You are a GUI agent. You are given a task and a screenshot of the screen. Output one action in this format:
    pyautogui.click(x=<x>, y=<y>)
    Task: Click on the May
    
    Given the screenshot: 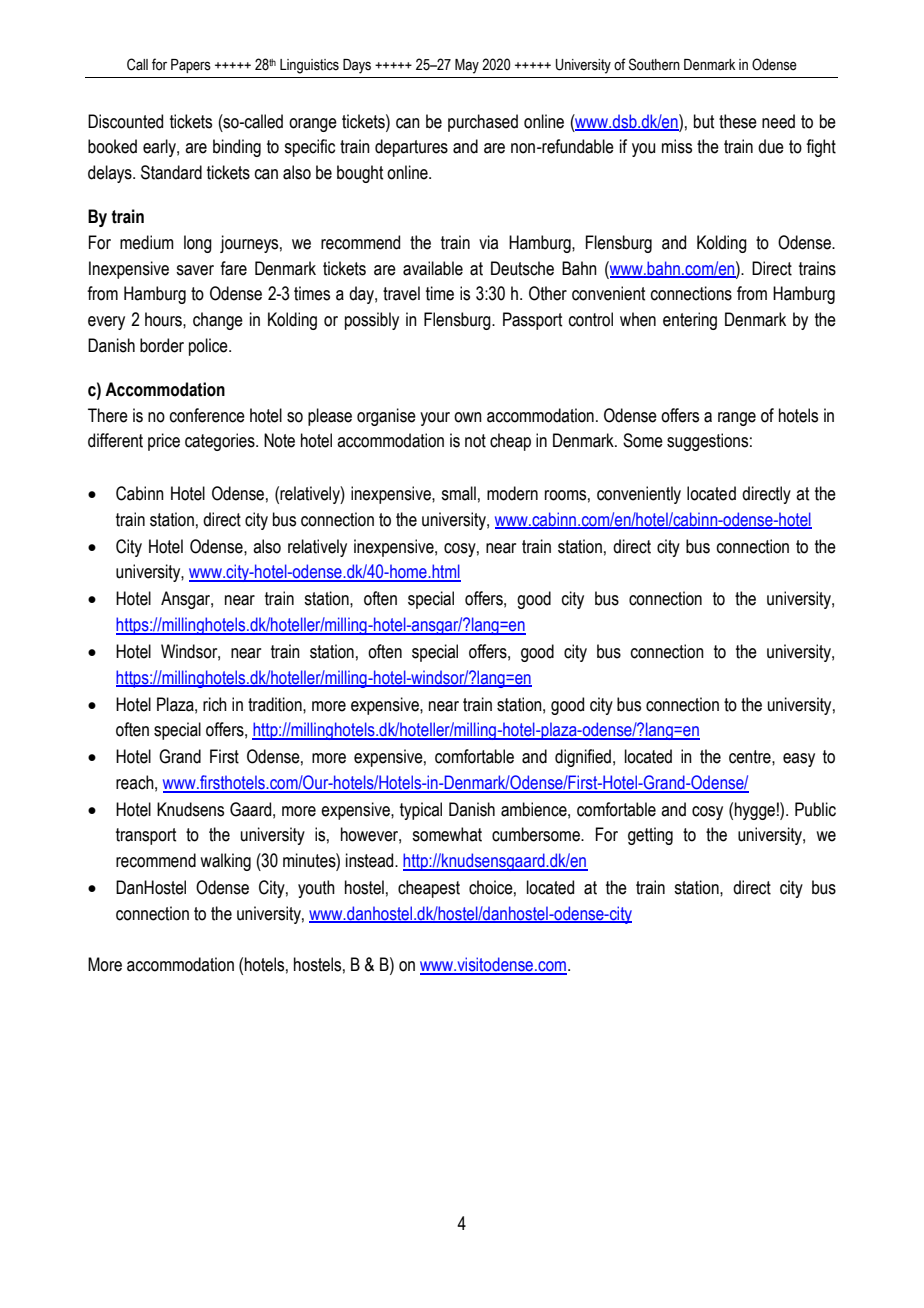 What is the action you would take?
    pyautogui.click(x=467, y=66)
